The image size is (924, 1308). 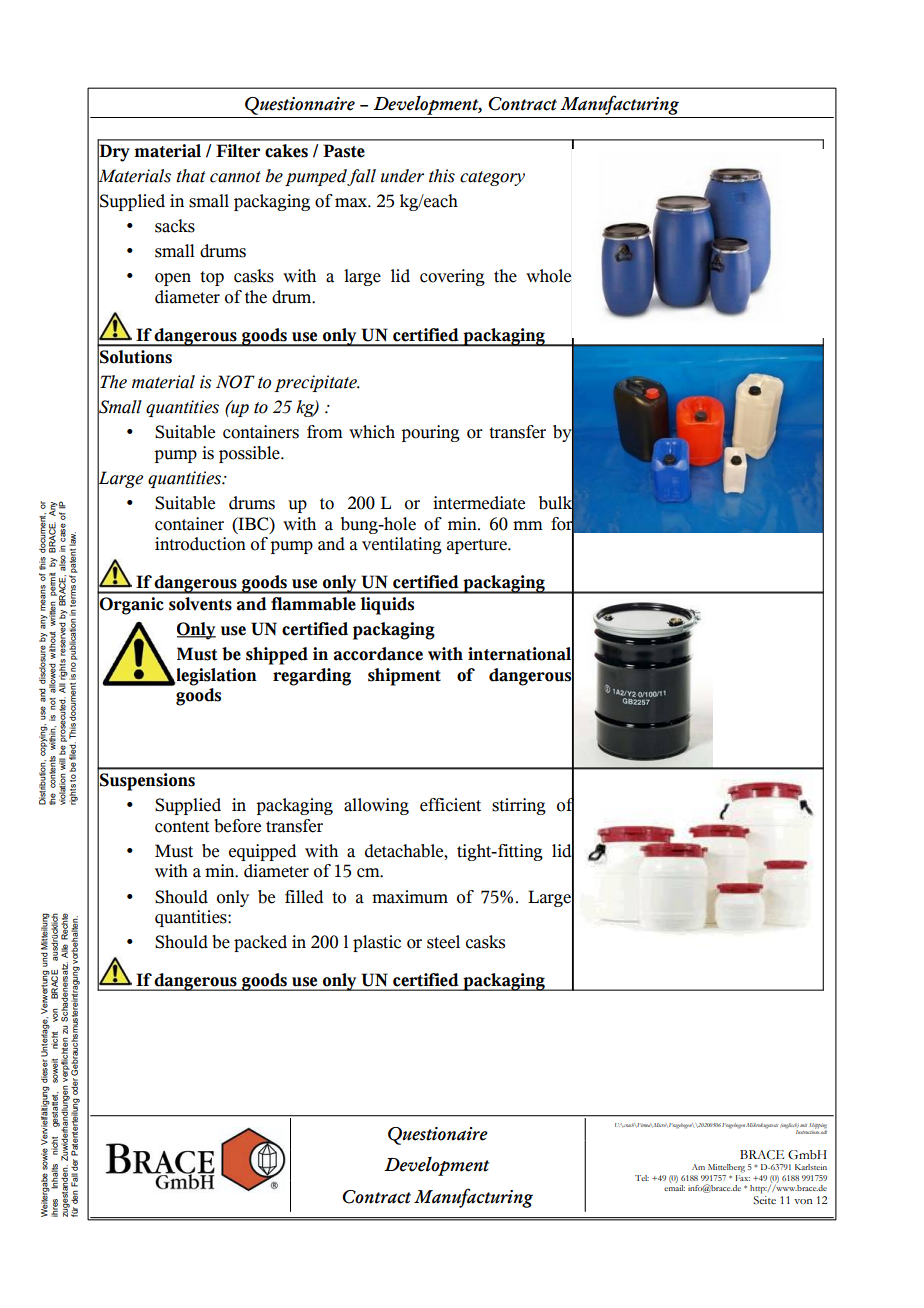 I want to click on packed, so click(x=260, y=943).
